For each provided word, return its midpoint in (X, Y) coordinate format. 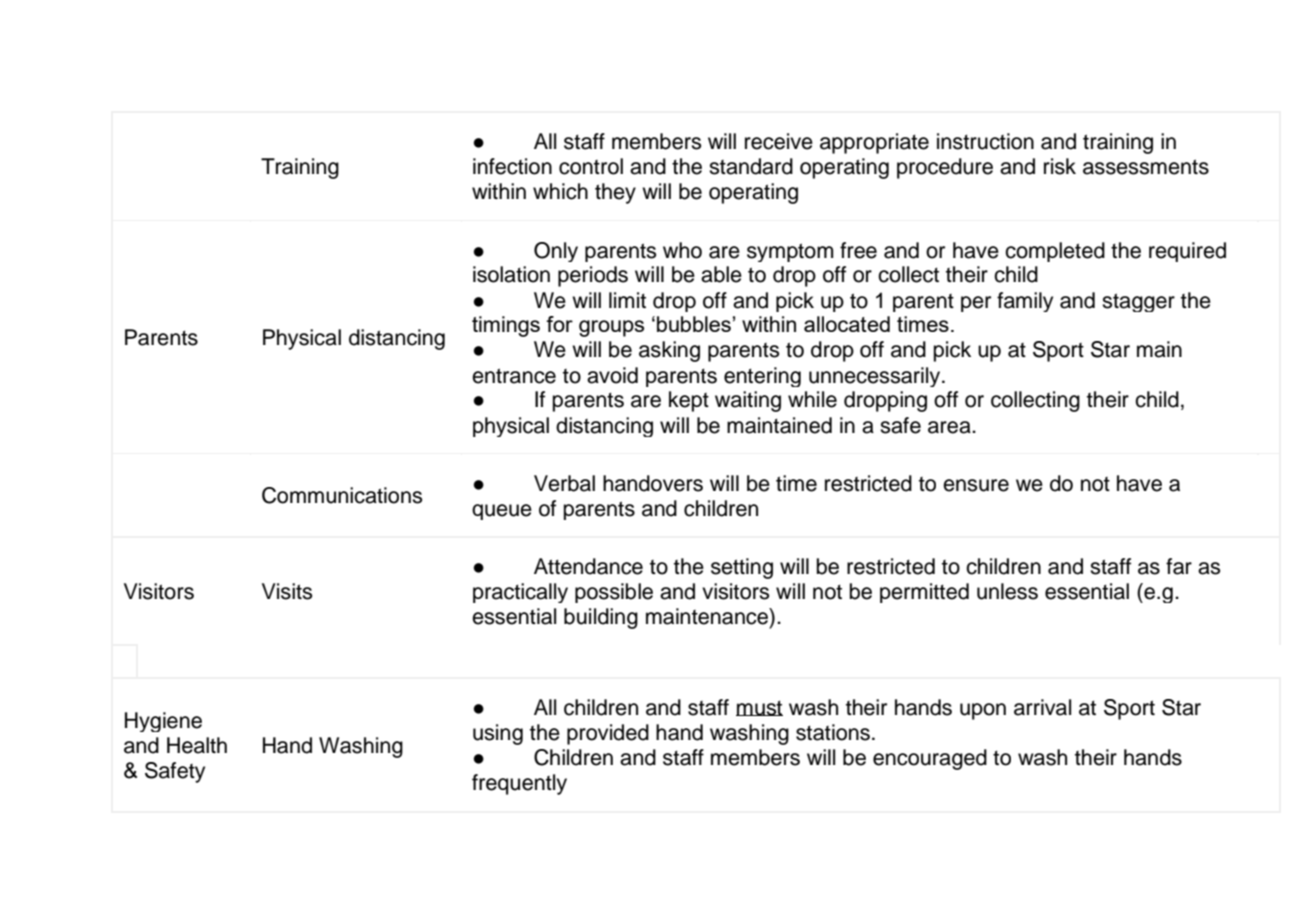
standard (751, 166)
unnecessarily (876, 377)
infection (512, 166)
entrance (514, 376)
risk (1060, 166)
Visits (287, 591)
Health (197, 745)
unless (1007, 591)
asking (669, 351)
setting (742, 568)
